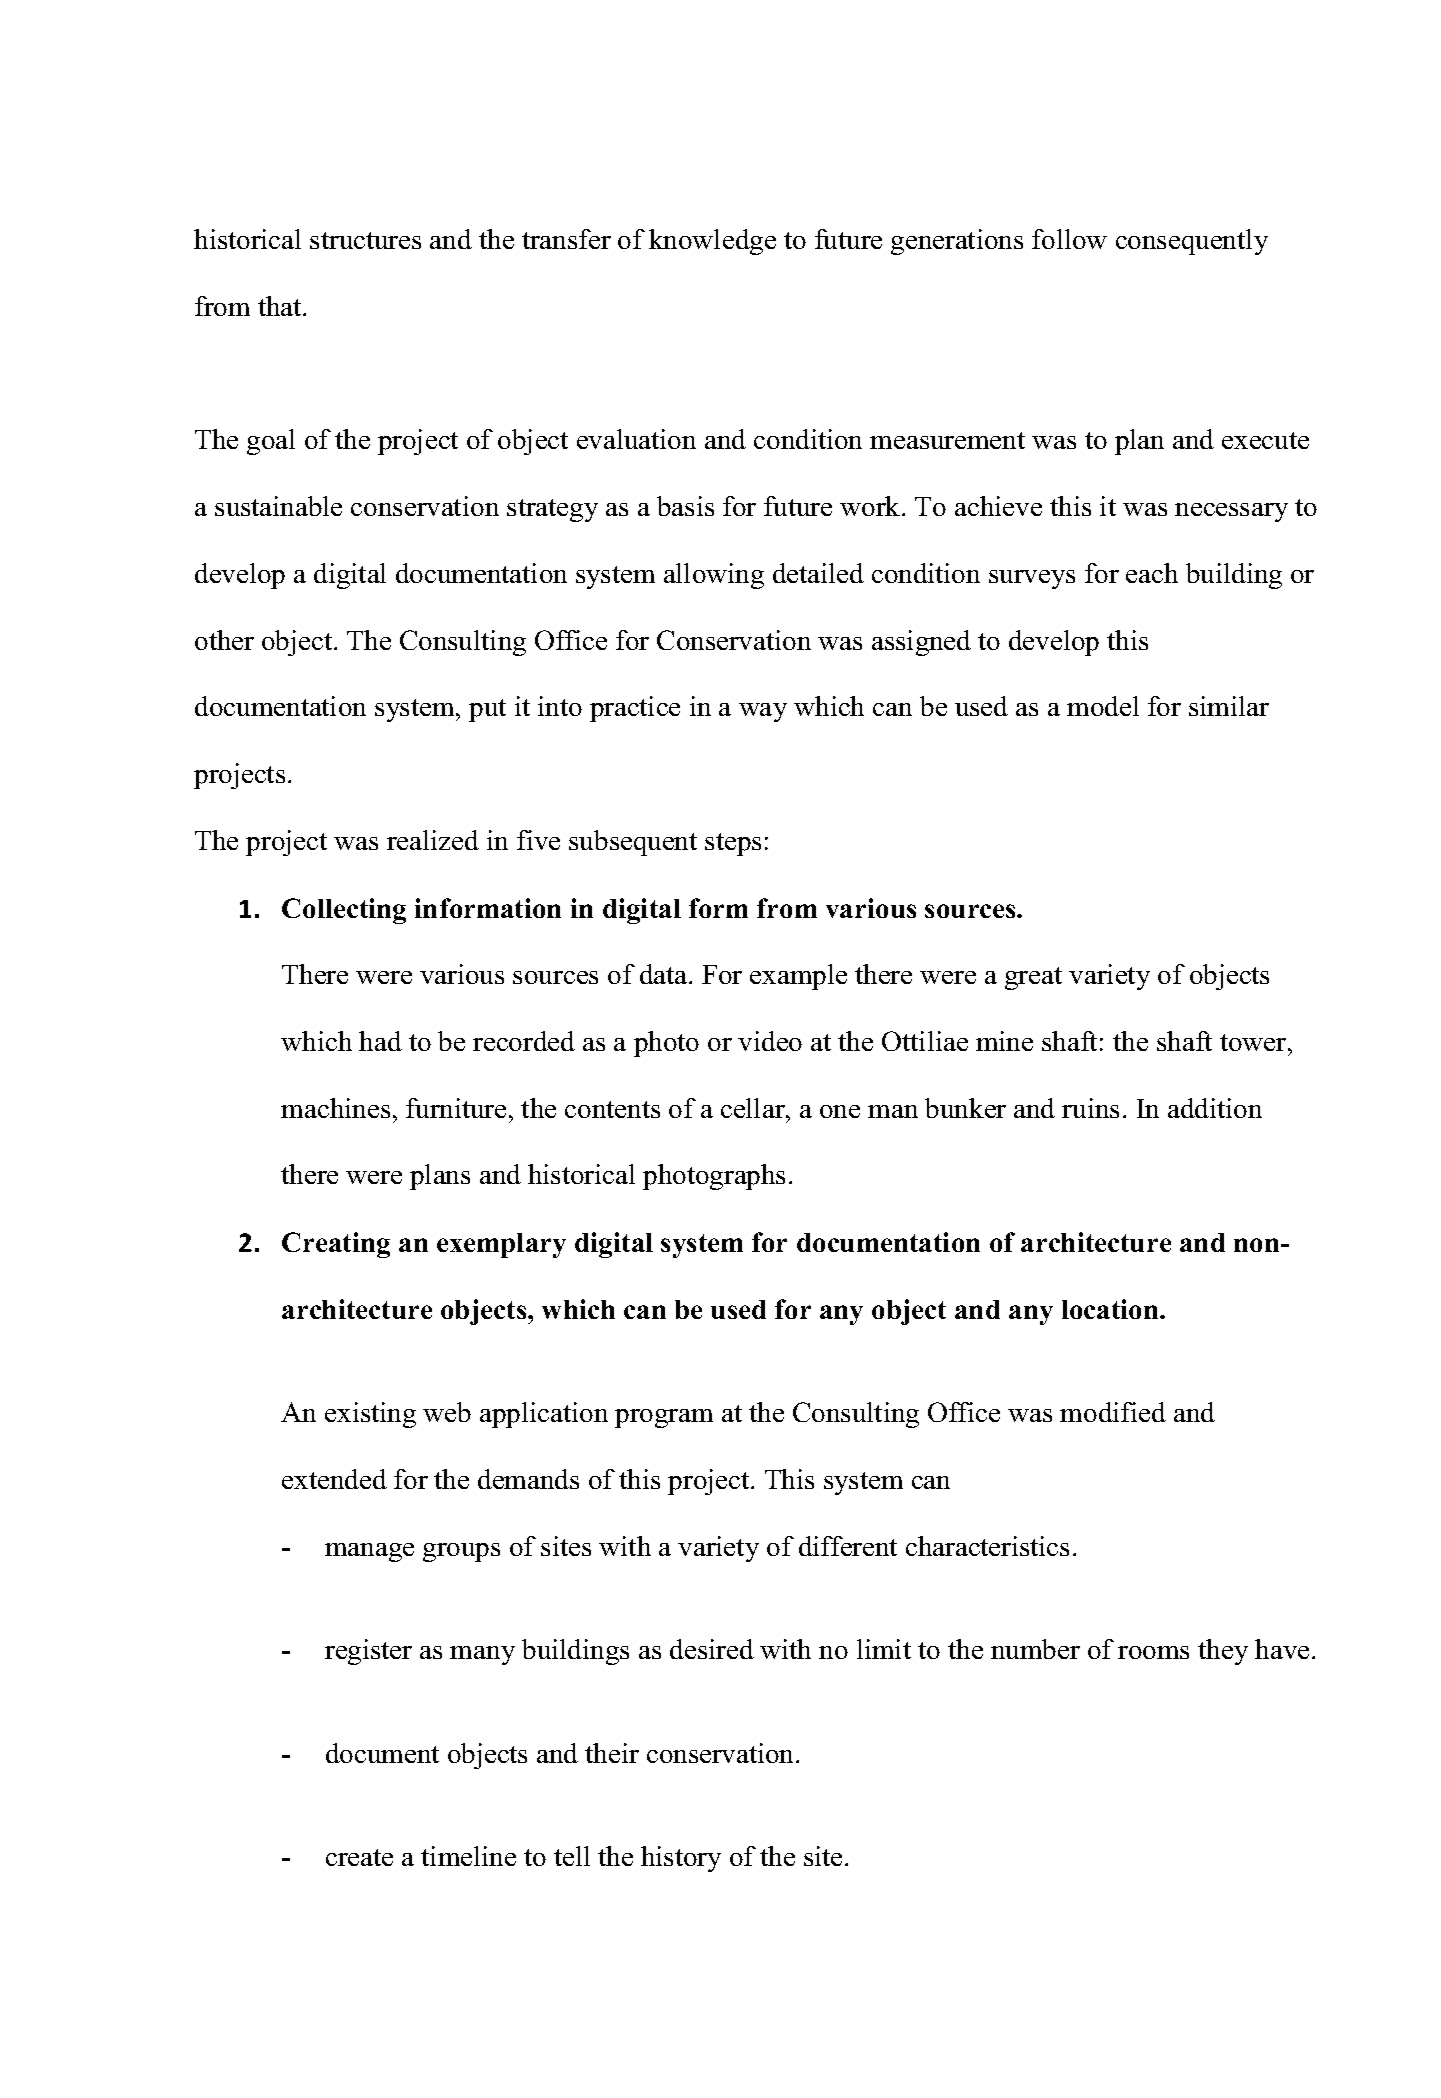 This document has height=2098, width=1441. Describe the element at coordinates (359, 1857) in the document. I see `create` at that location.
